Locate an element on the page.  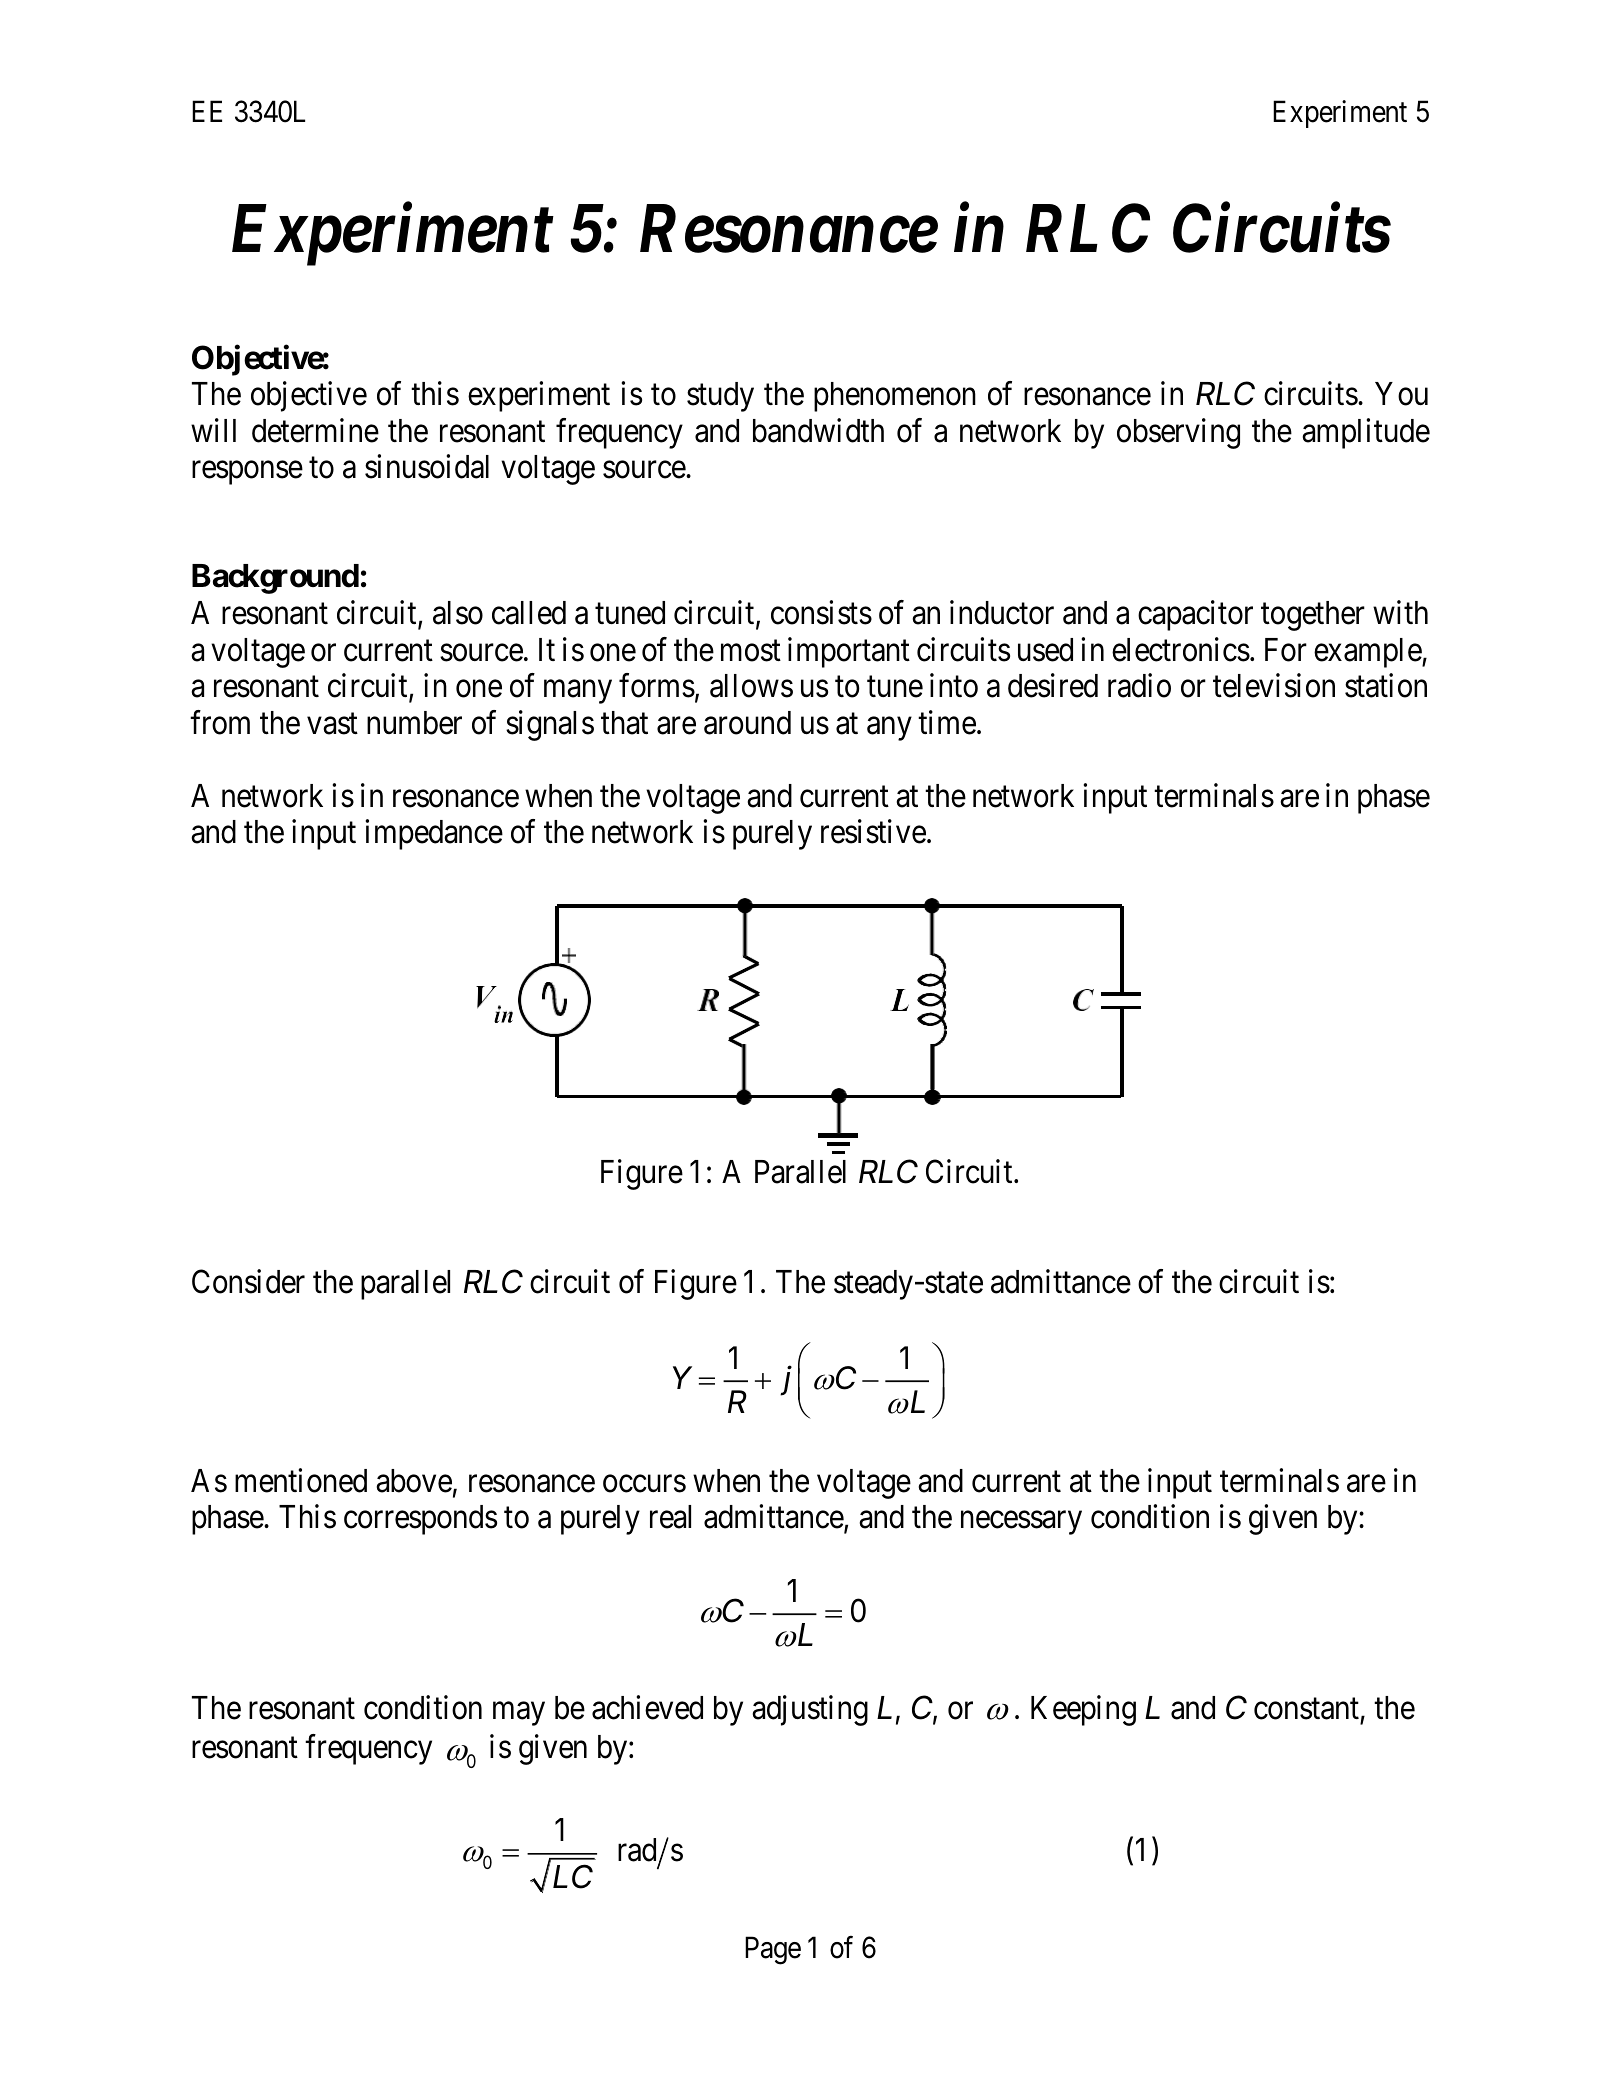
resistive is located at coordinates (873, 831).
